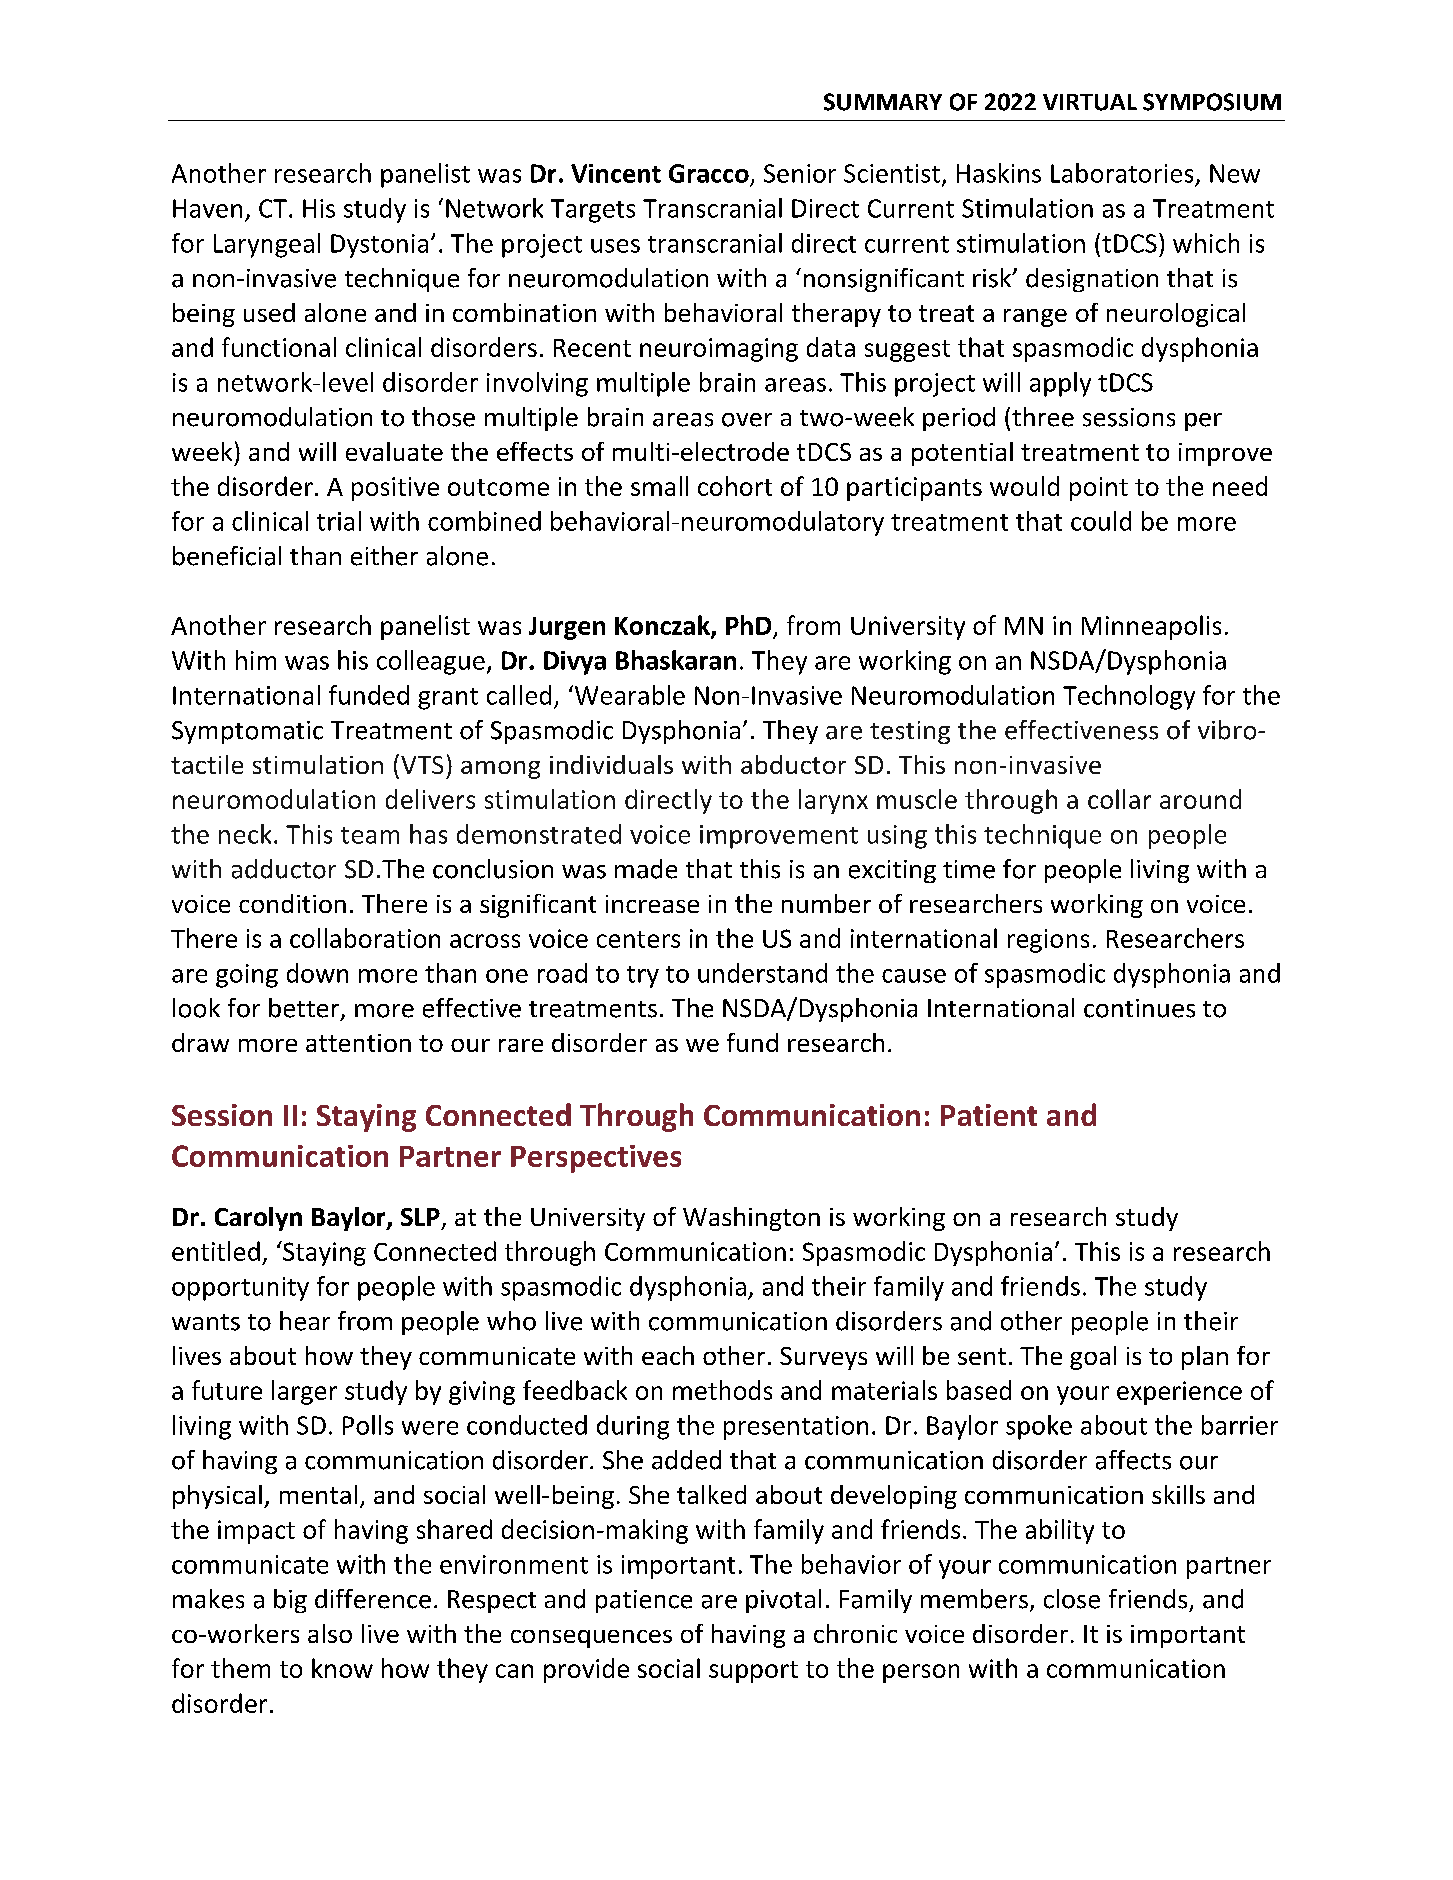 The image size is (1453, 1880). Describe the element at coordinates (339, 521) in the page. I see `trial` at that location.
